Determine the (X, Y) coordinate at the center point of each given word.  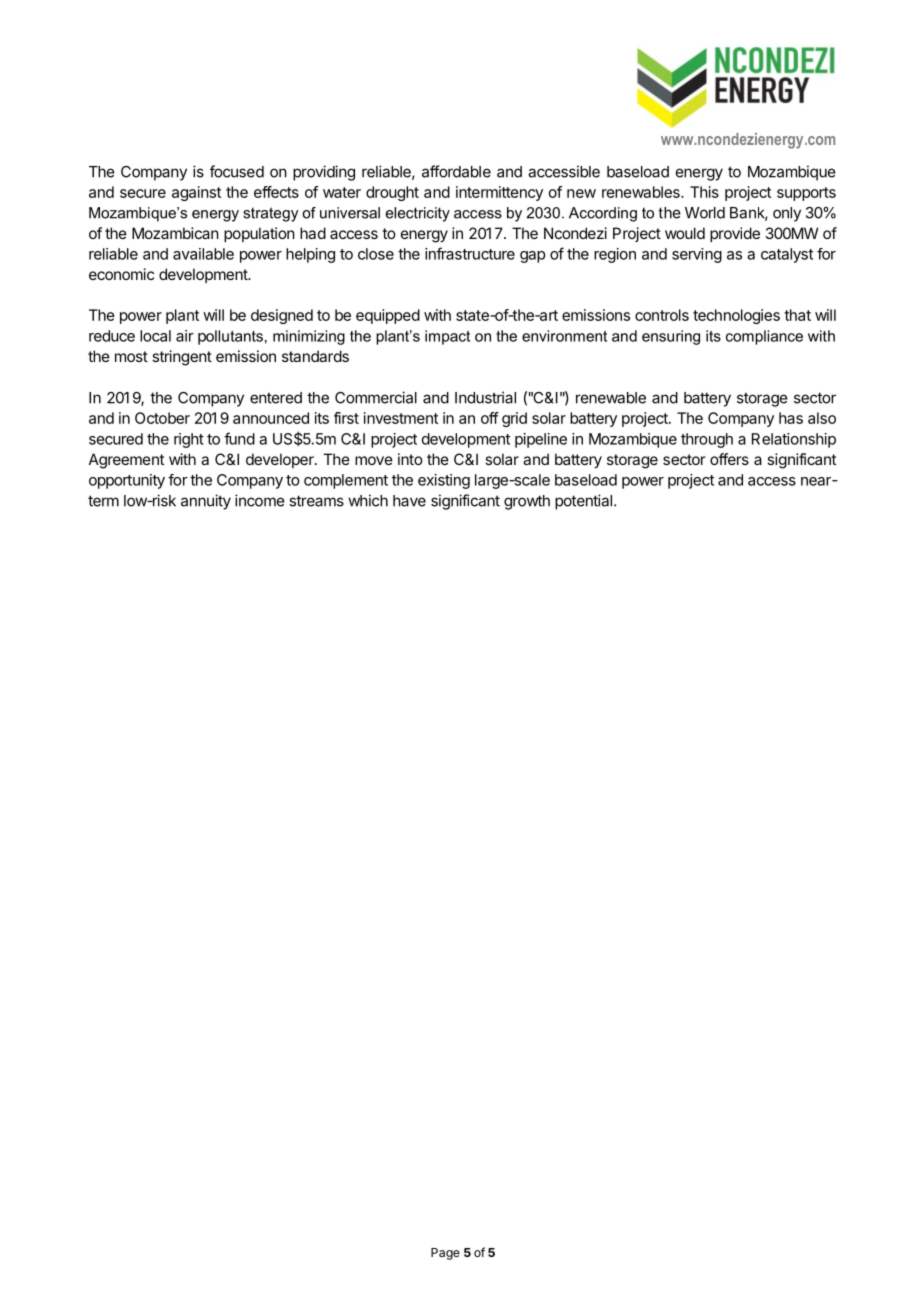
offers (729, 459)
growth (527, 502)
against (196, 193)
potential (583, 502)
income (260, 500)
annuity (206, 502)
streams (316, 501)
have (409, 501)
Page (445, 1254)
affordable (456, 171)
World (705, 213)
